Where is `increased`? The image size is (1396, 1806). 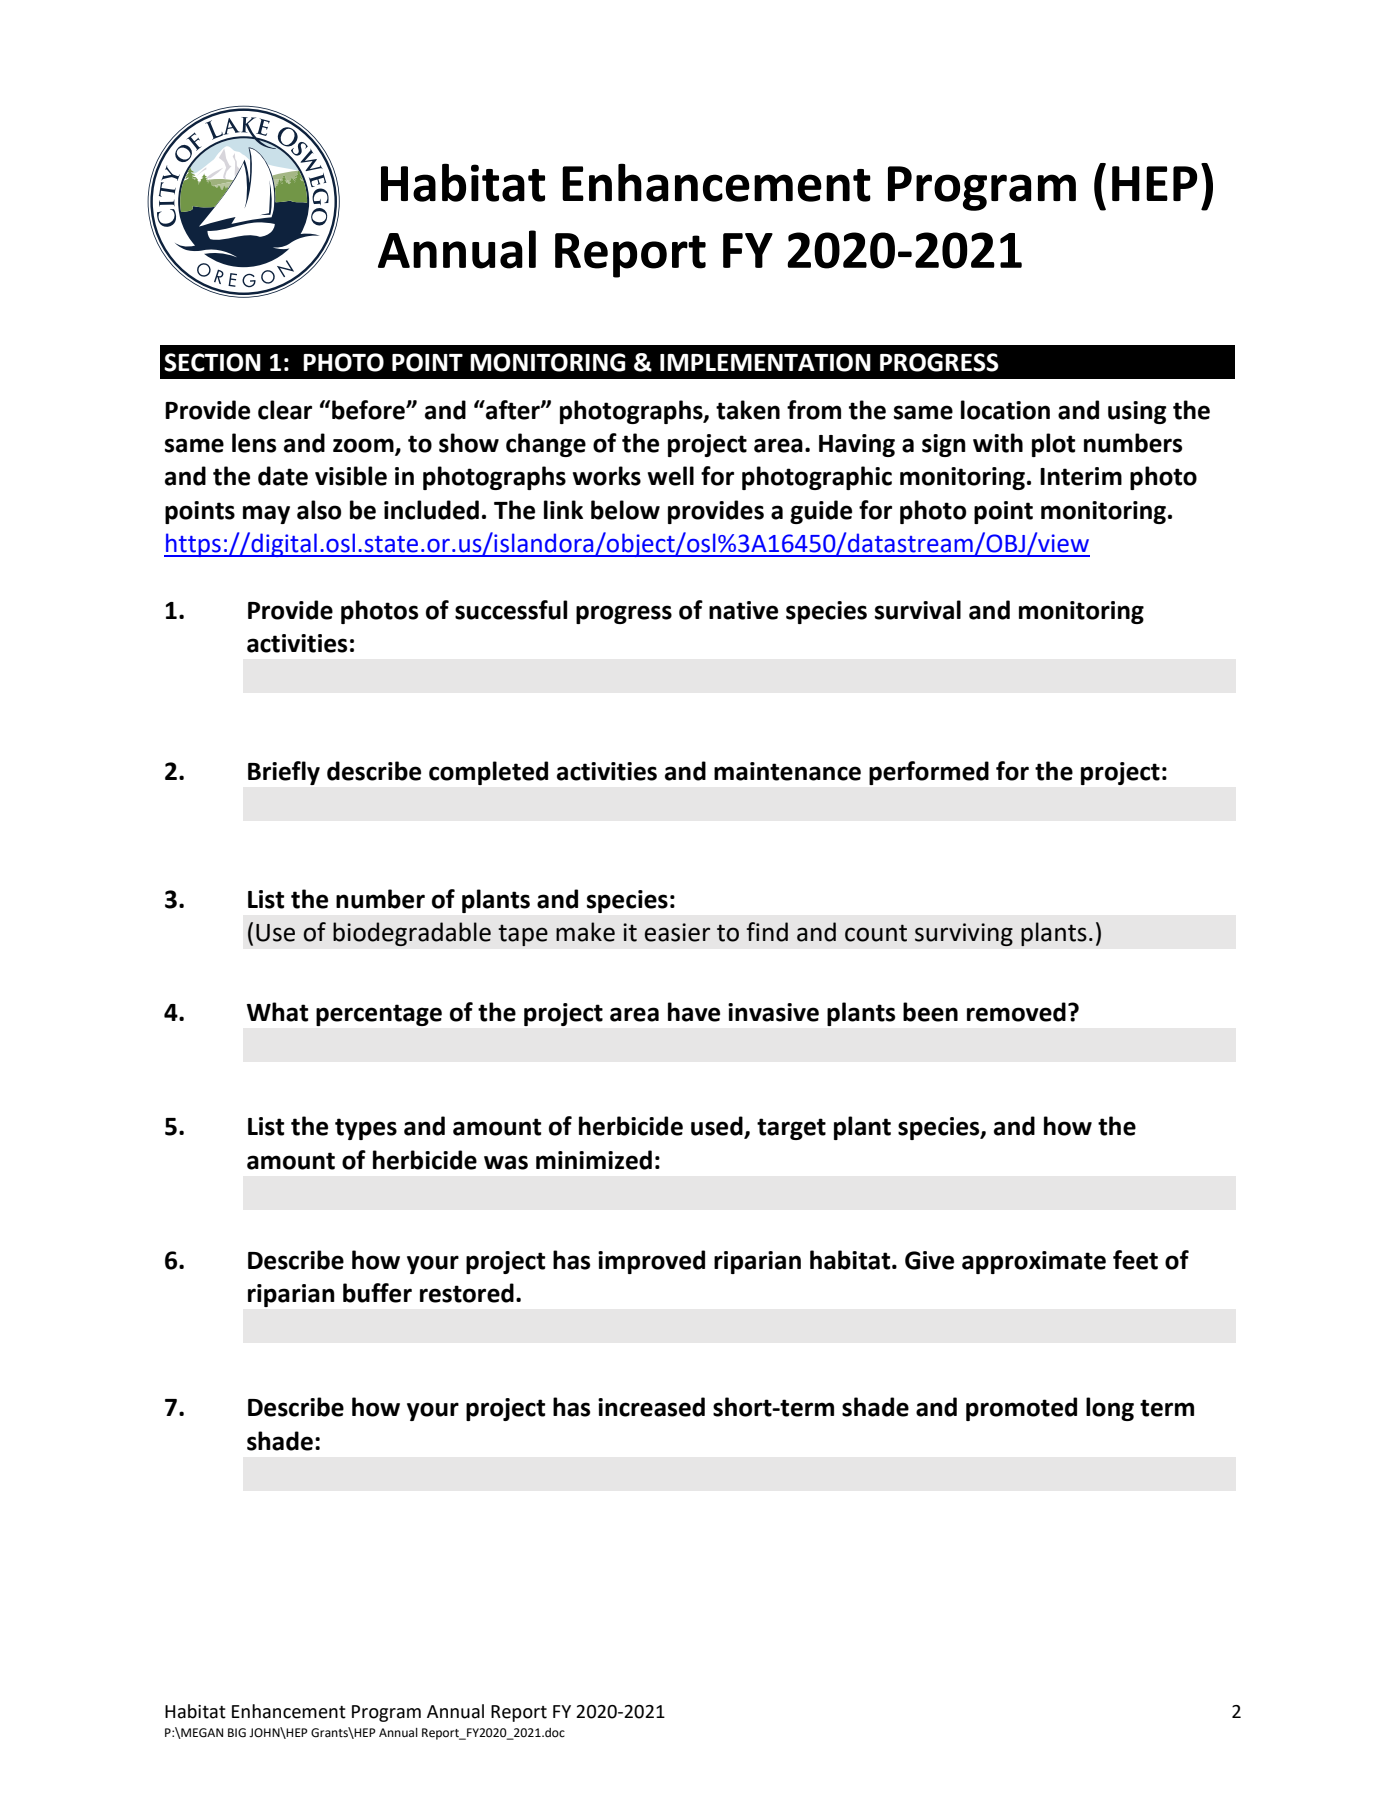
increased is located at coordinates (651, 1407).
